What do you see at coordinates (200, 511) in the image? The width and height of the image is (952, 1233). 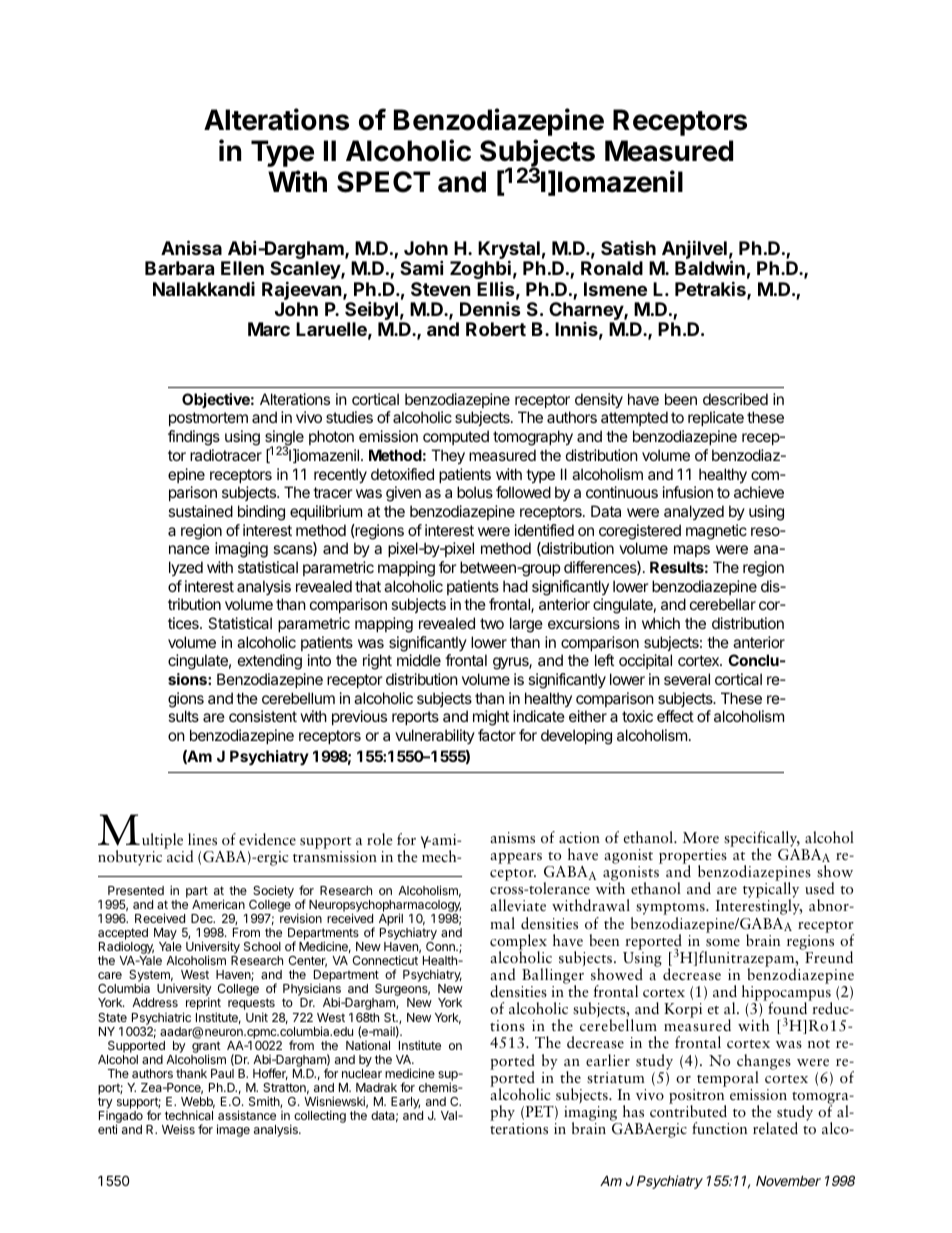 I see `sustained` at bounding box center [200, 511].
